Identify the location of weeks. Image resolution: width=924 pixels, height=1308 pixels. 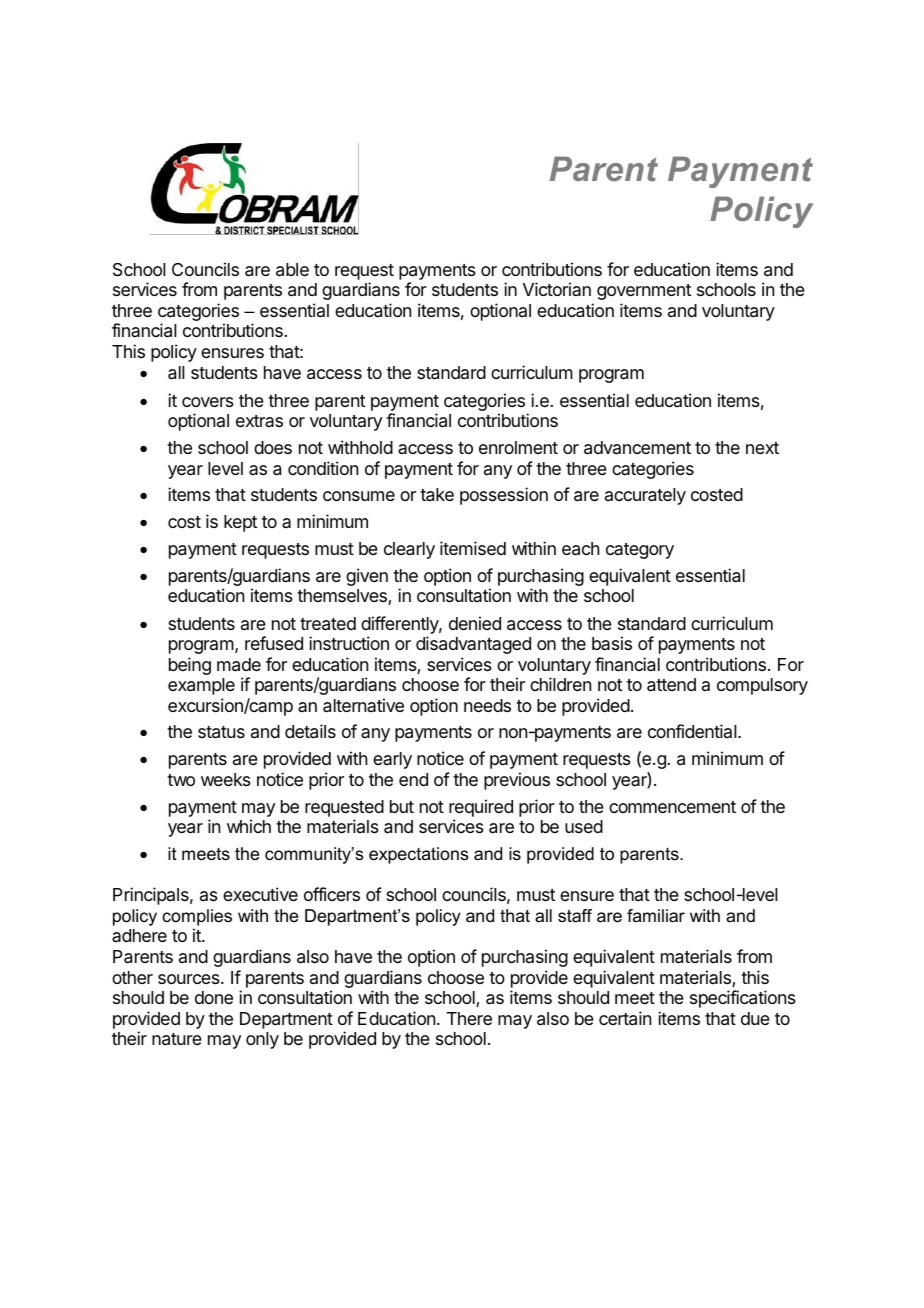
(226, 779).
